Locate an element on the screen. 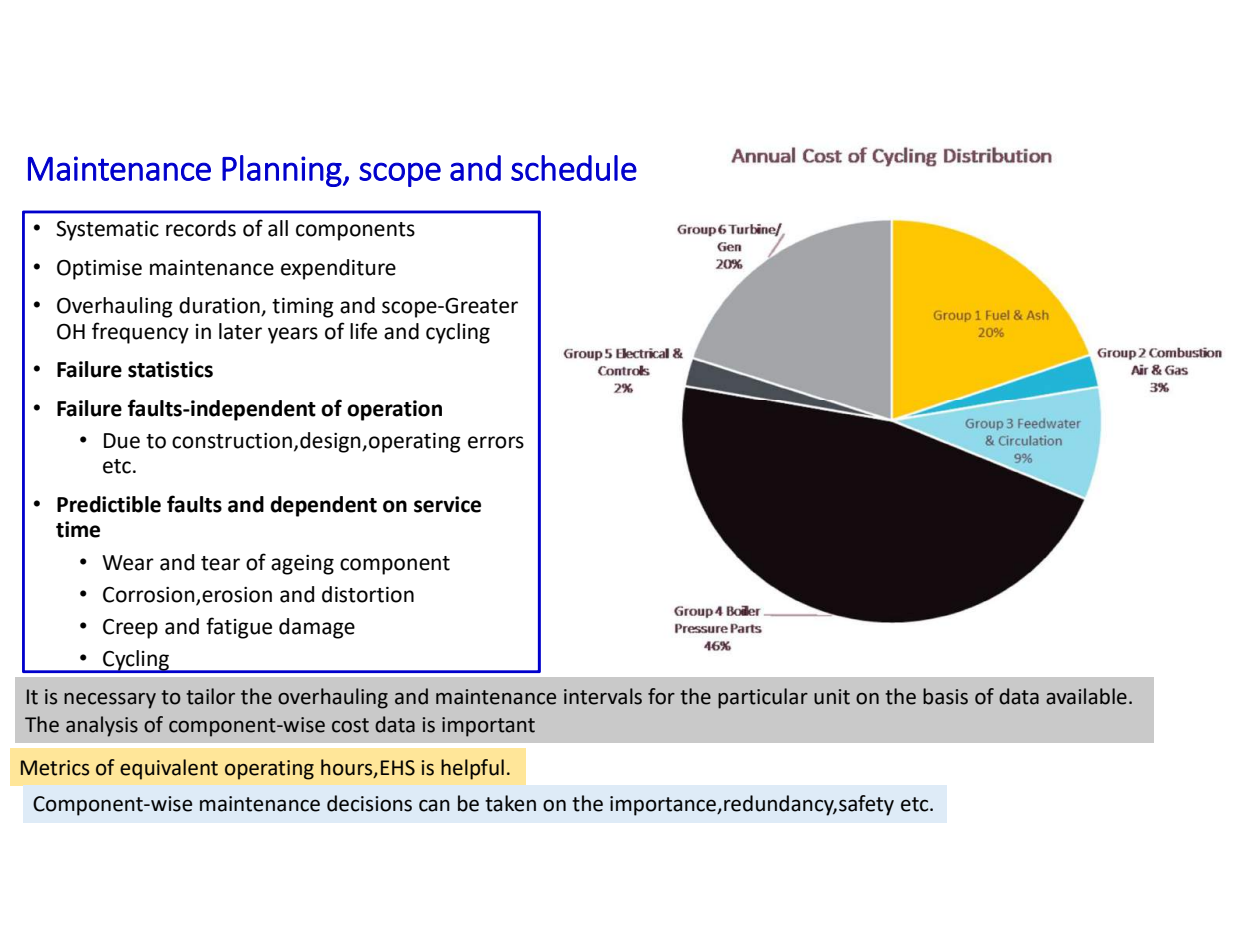 This screenshot has height=952, width=1233. equivalent is located at coordinates (169, 769).
